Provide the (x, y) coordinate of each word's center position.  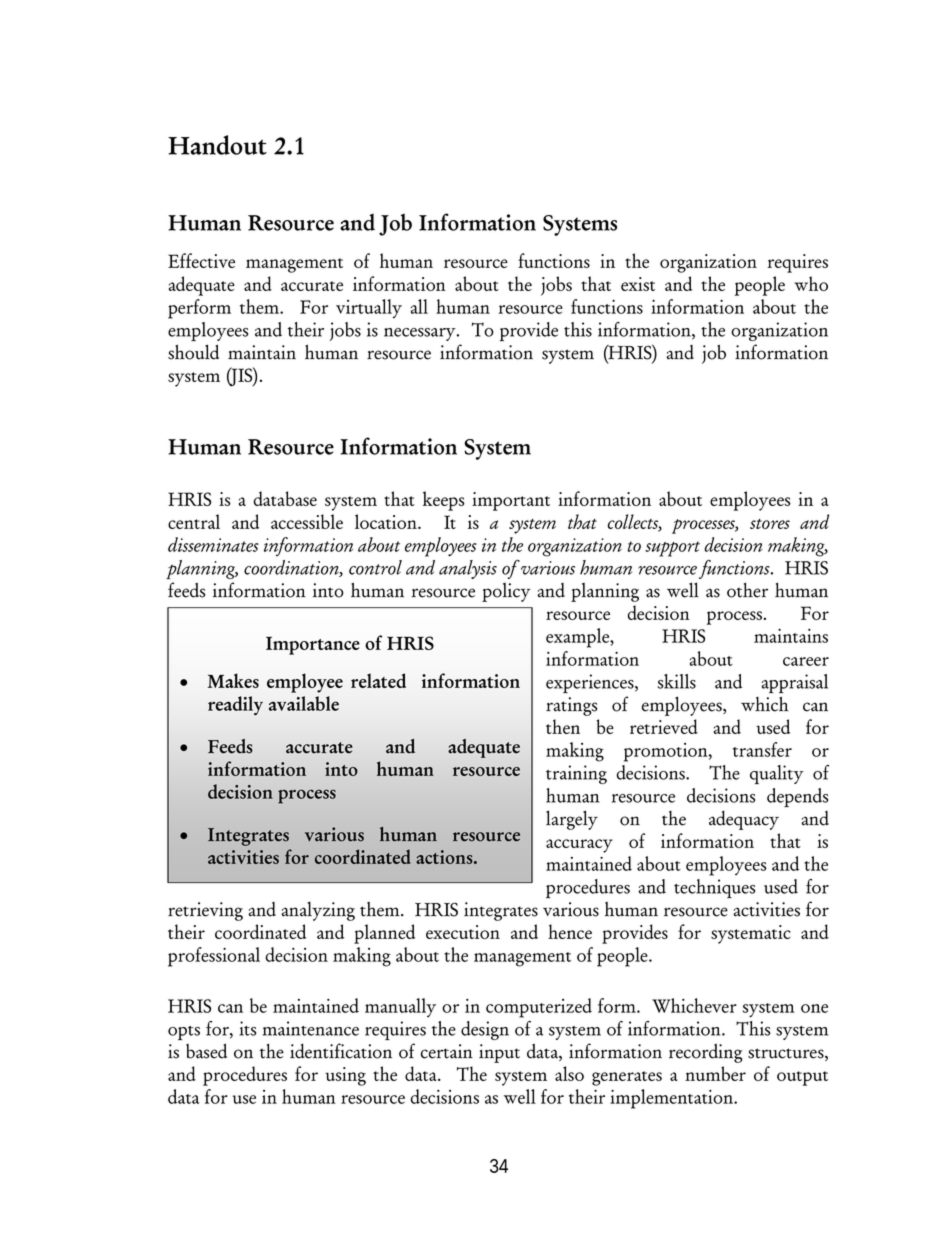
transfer (762, 749)
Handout (217, 145)
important (511, 501)
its (247, 1028)
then (563, 726)
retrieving (205, 911)
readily (235, 706)
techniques (714, 888)
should (193, 352)
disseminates (213, 544)
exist (638, 284)
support (672, 549)
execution (463, 932)
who (811, 283)
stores (770, 524)
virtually (369, 309)
